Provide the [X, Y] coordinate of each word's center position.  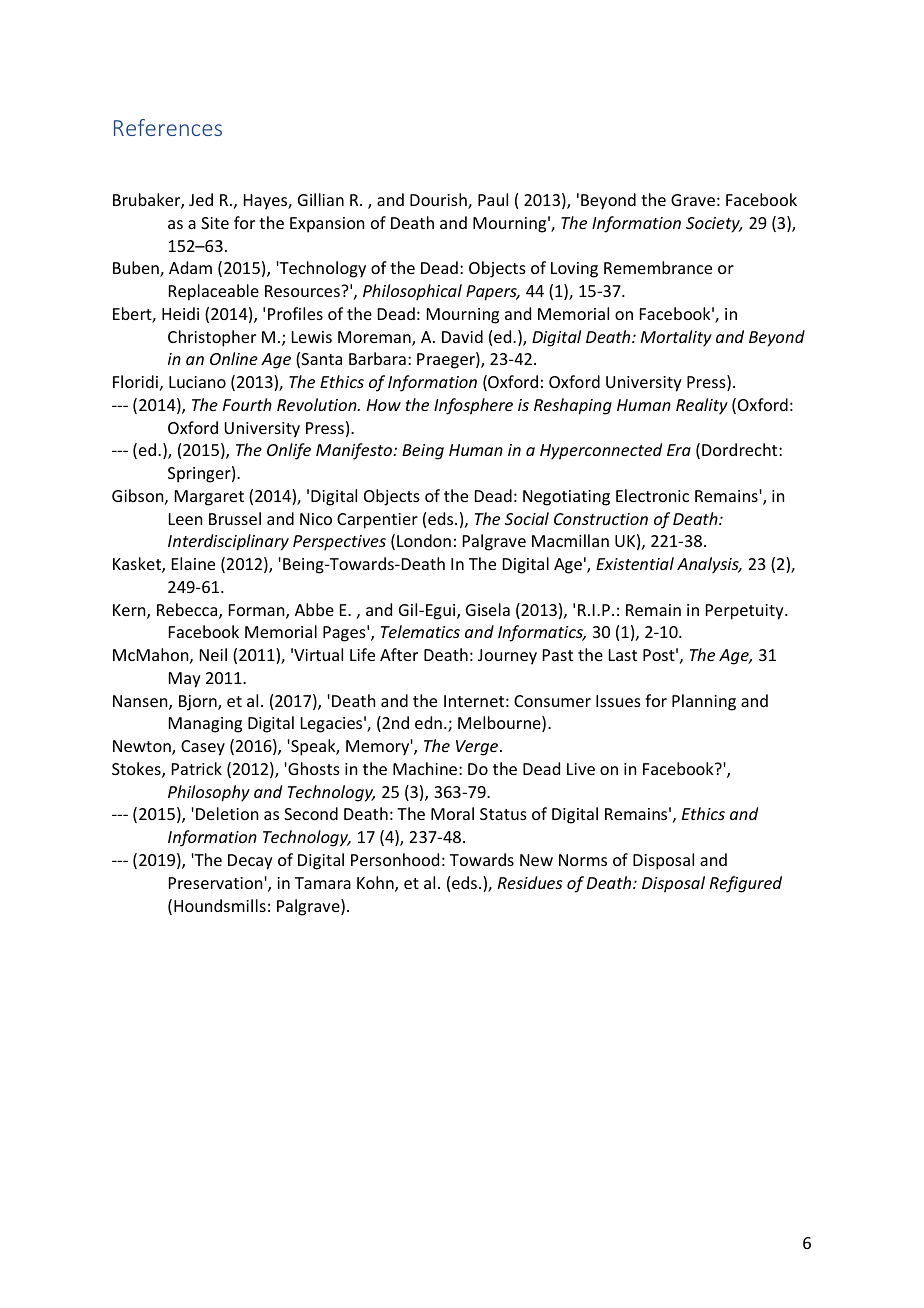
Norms [583, 860]
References [168, 127]
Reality [702, 406]
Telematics [420, 631]
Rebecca [188, 611]
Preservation [217, 883]
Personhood [395, 859]
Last [623, 655]
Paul [493, 199]
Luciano [197, 382]
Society [714, 225]
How [384, 405]
